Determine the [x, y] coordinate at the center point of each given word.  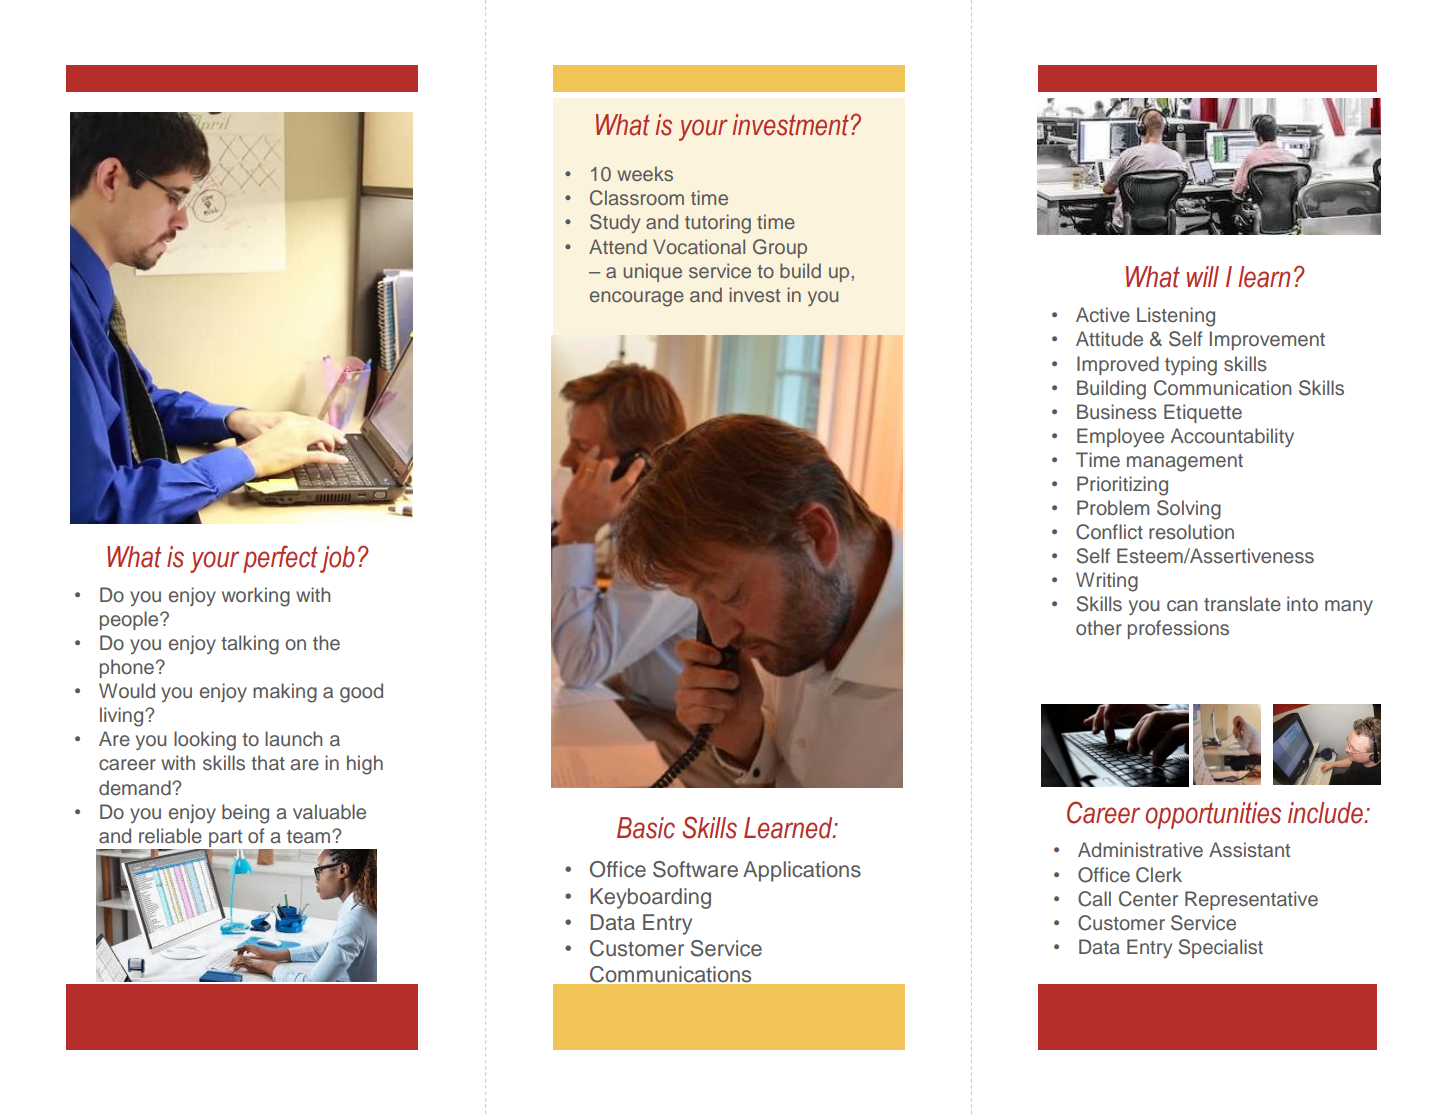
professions [1178, 629]
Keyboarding [650, 898]
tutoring [718, 224]
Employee [1120, 438]
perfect [280, 559]
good [361, 693]
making [285, 693]
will [1203, 276]
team [310, 837]
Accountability [1232, 438]
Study [615, 223]
